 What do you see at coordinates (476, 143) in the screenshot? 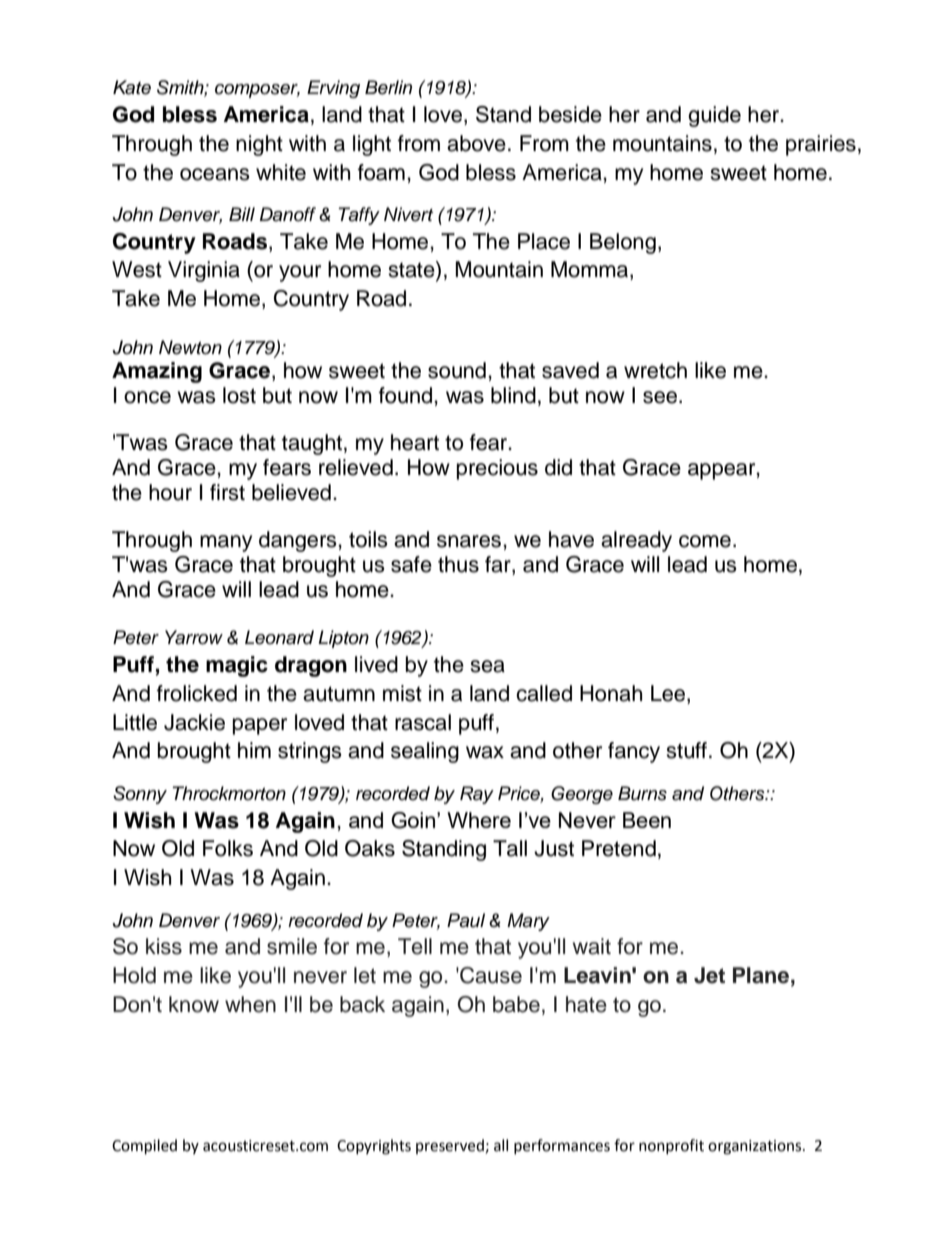
I see `above` at bounding box center [476, 143].
